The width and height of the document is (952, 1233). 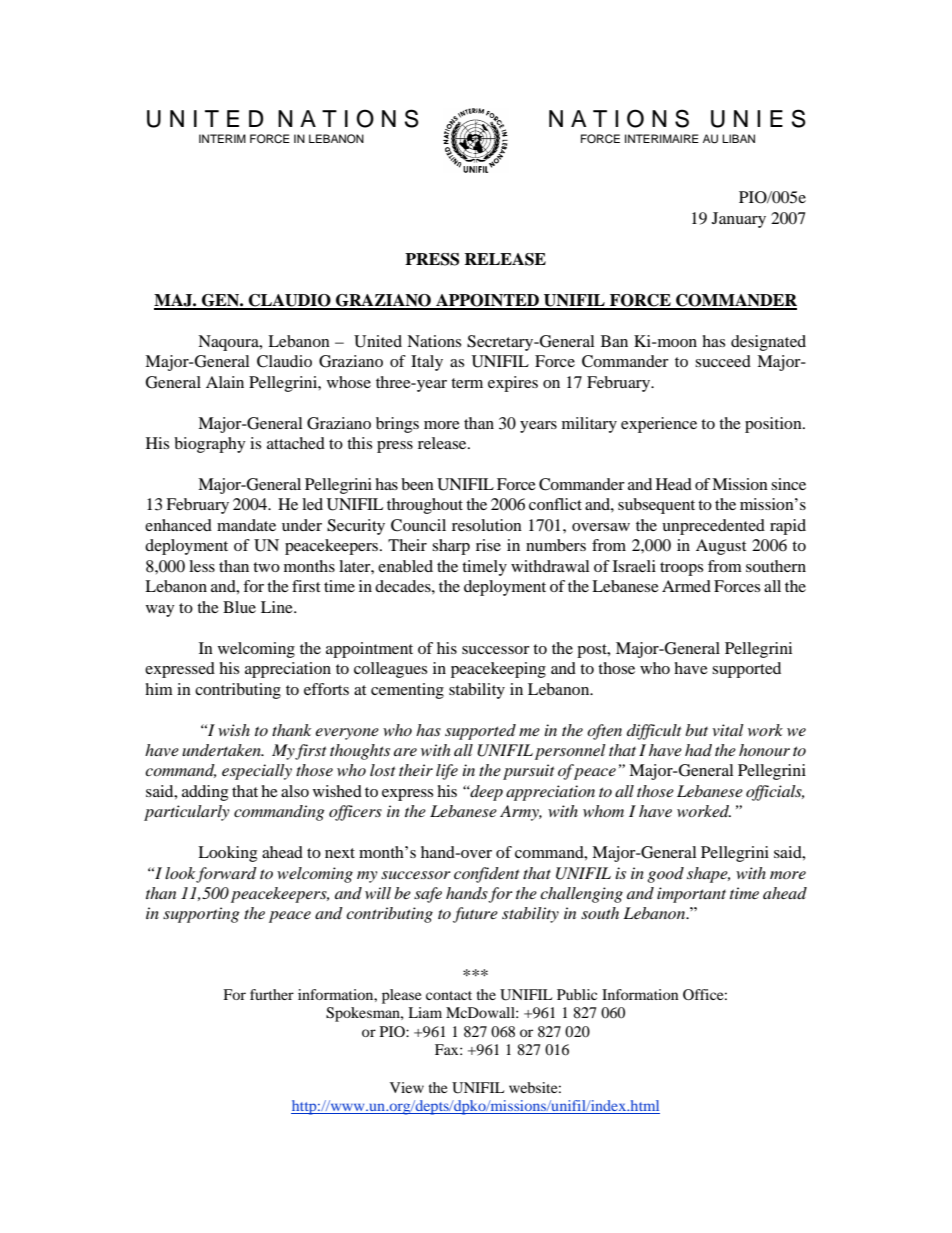 What do you see at coordinates (272, 994) in the document?
I see `further` at bounding box center [272, 994].
